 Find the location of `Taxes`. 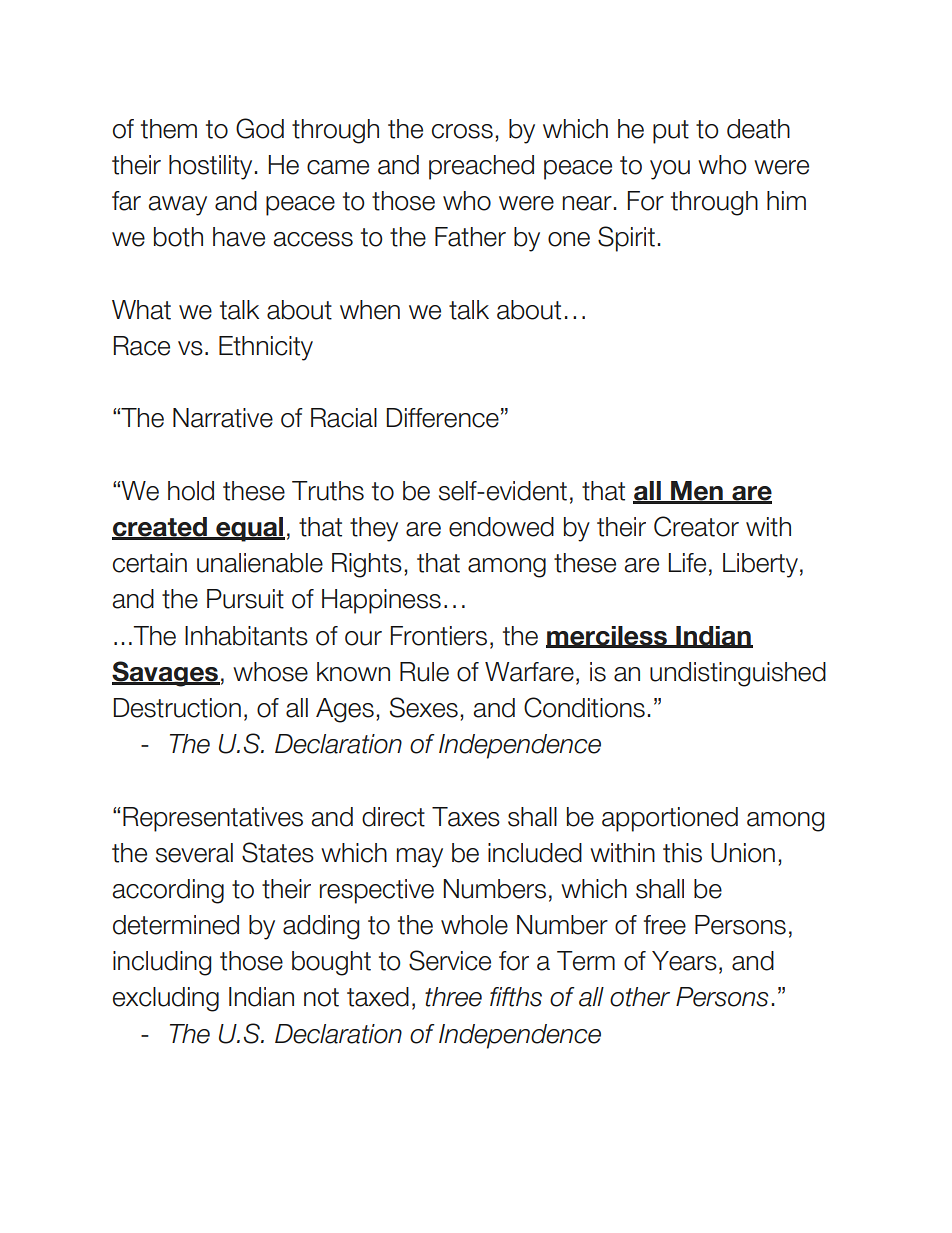

Taxes is located at coordinates (466, 817).
